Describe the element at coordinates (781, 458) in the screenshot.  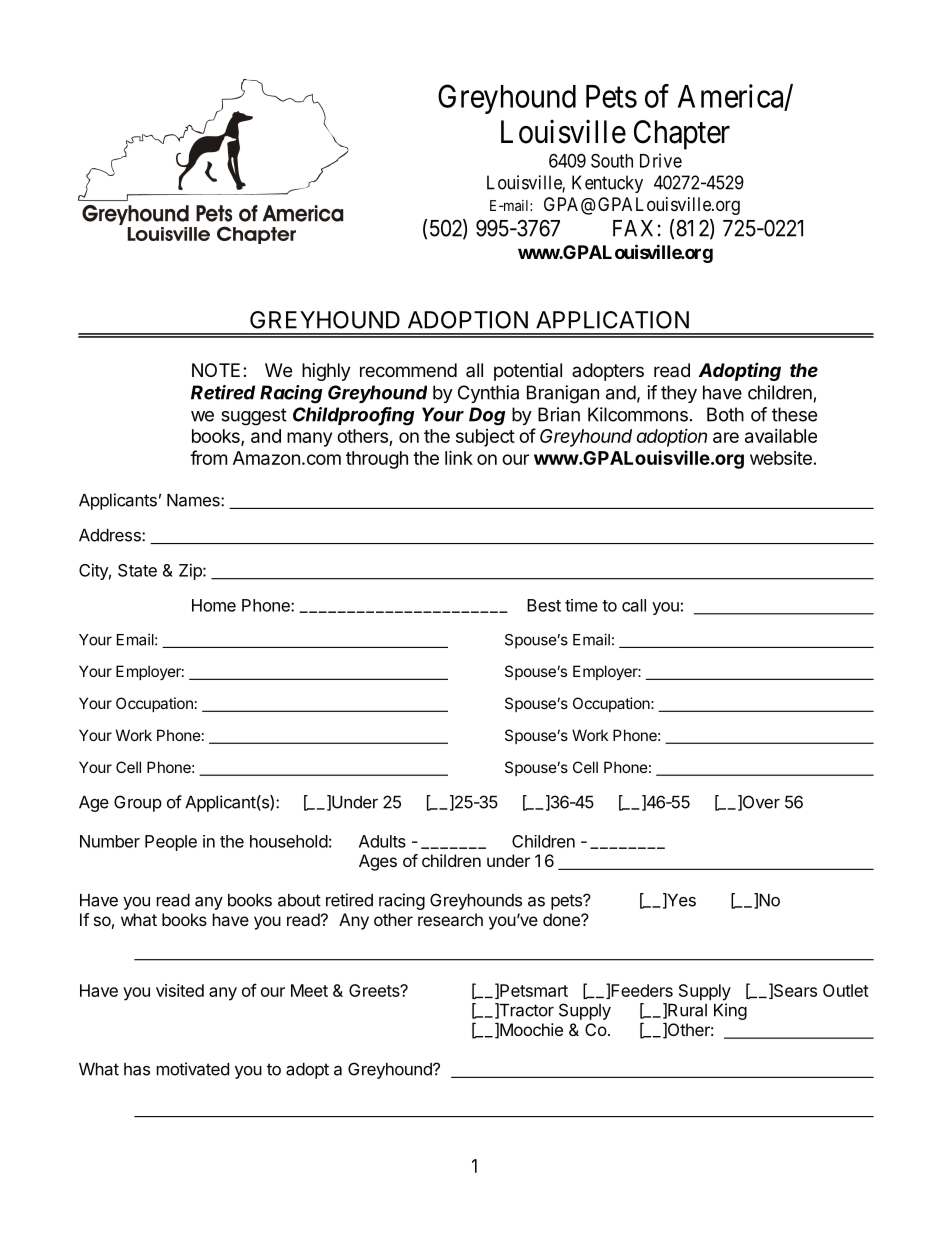
I see `website` at that location.
